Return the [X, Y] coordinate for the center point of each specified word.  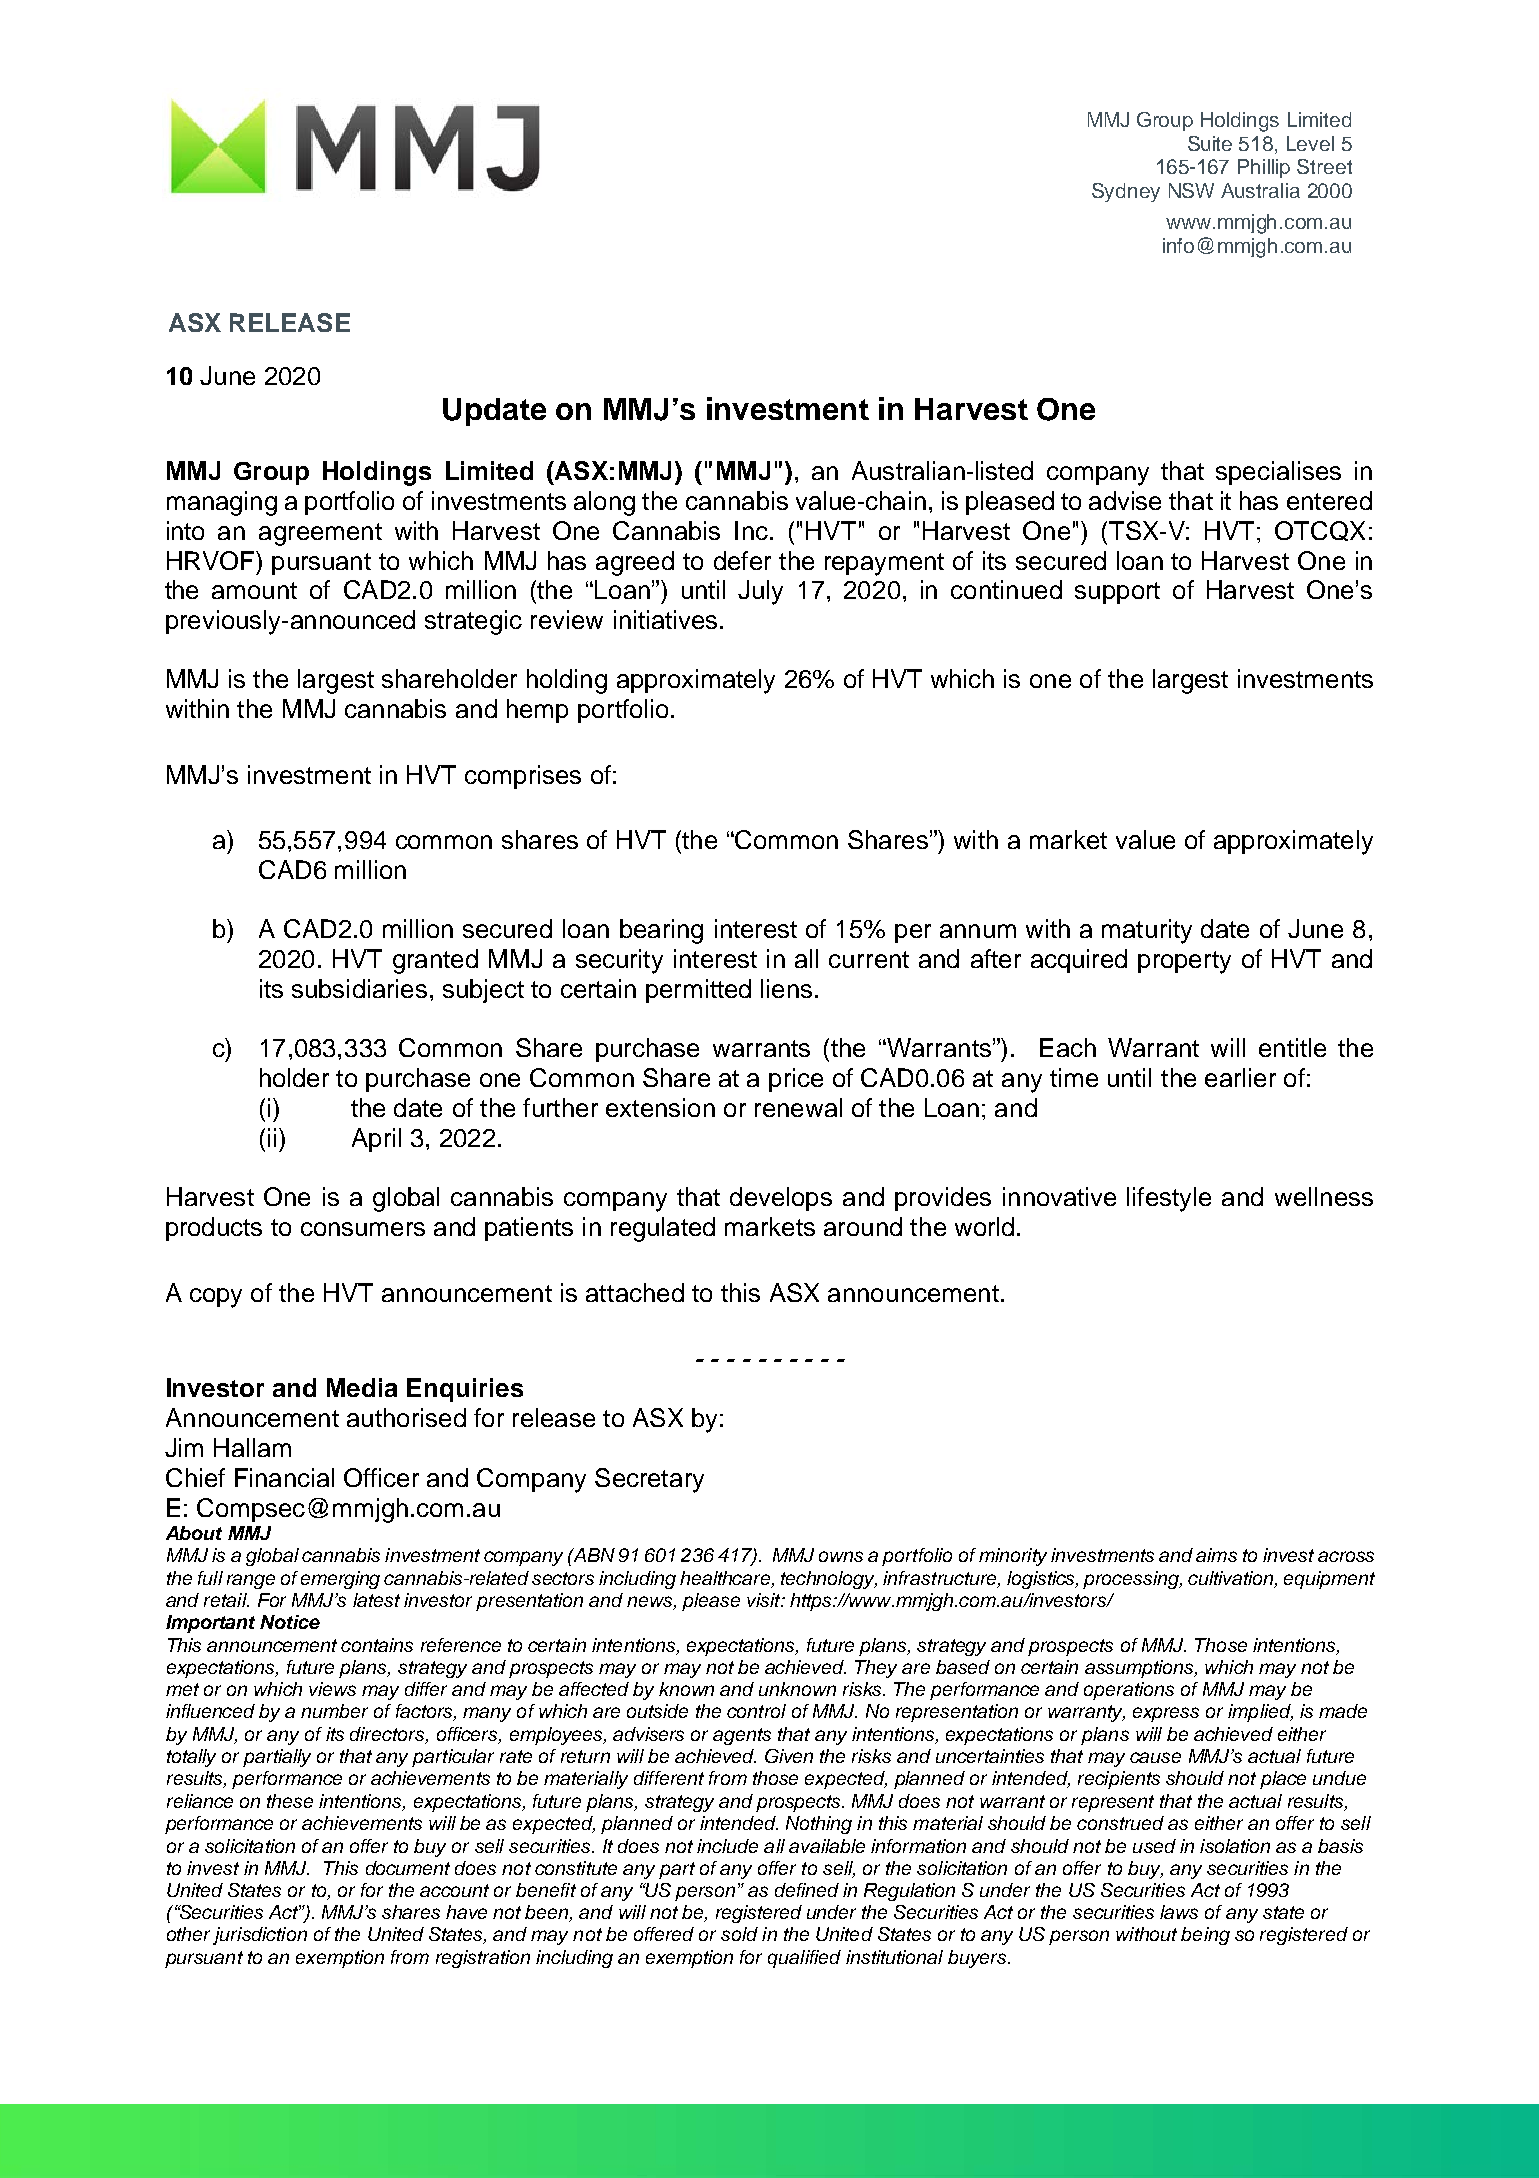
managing [222, 503]
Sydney [1126, 192]
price [796, 1080]
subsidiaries [359, 988]
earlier [1240, 1077]
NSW [1191, 190]
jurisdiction [260, 1936]
